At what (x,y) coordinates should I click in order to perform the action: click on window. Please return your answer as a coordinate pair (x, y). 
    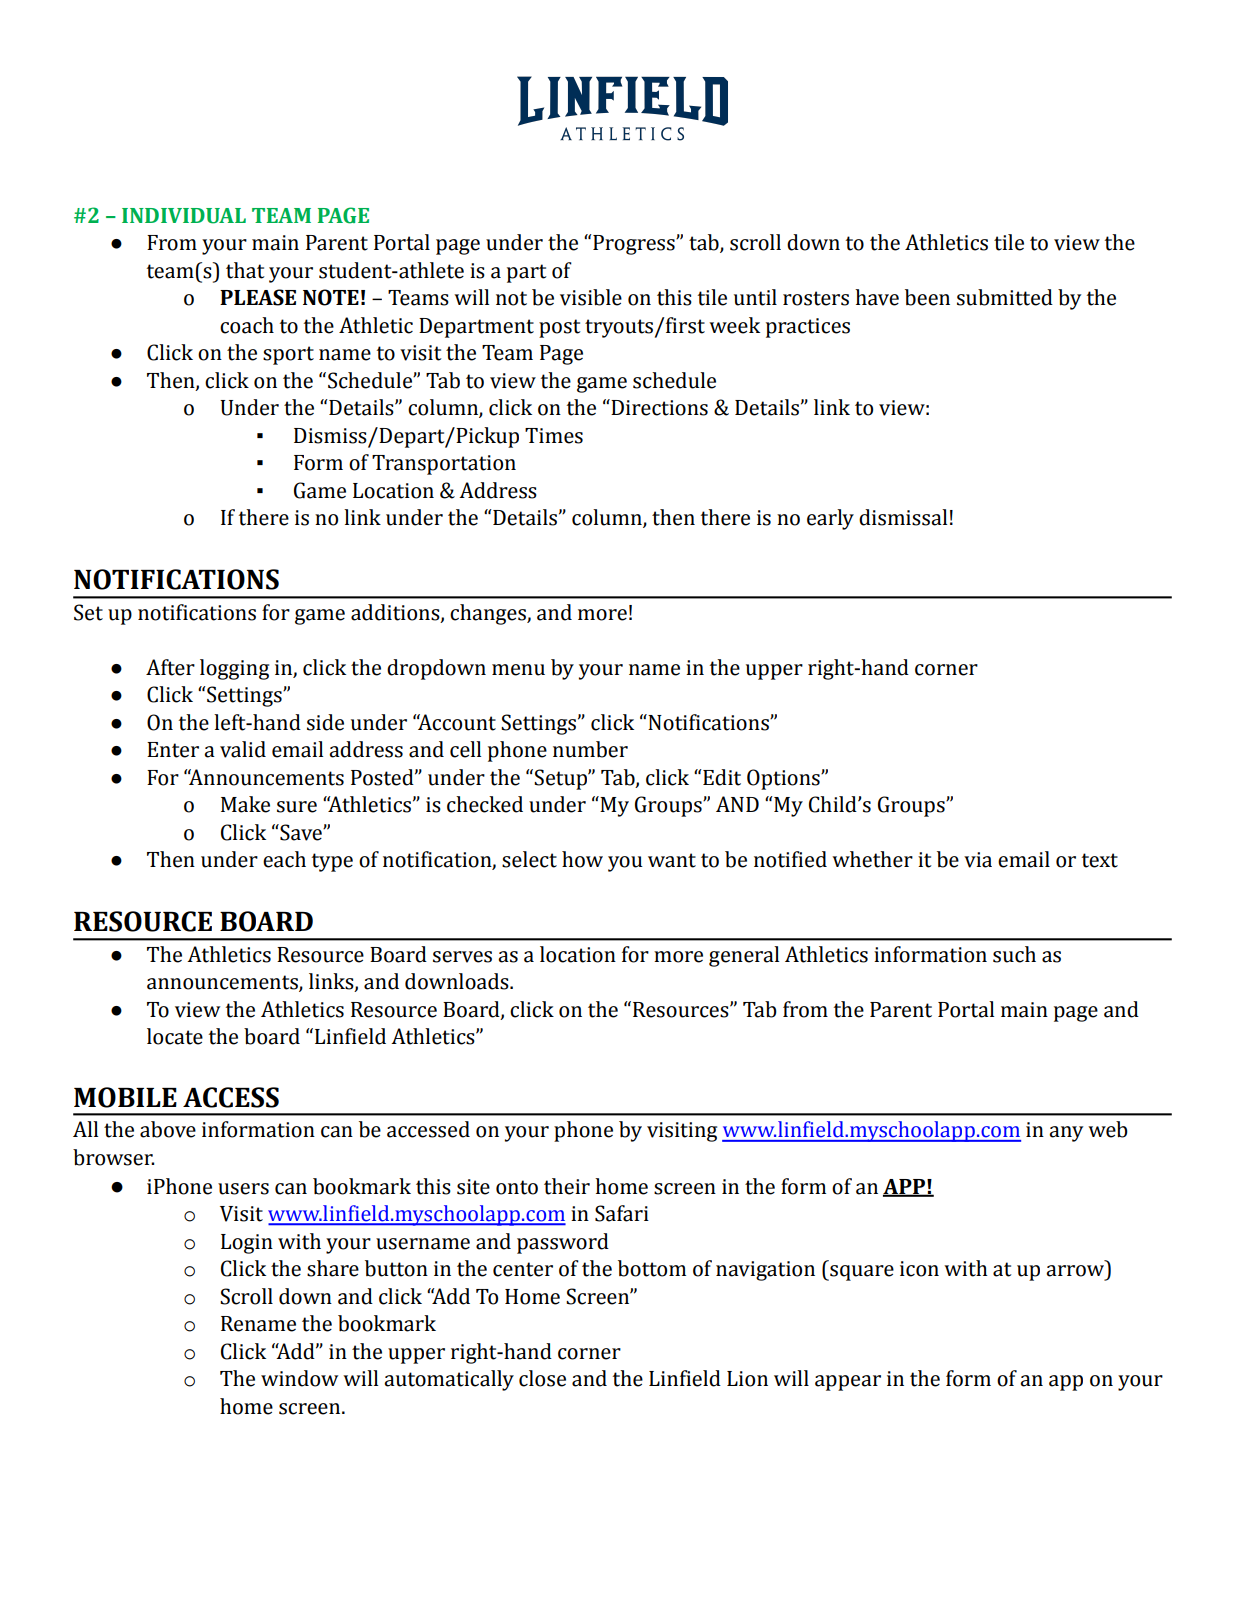
    Looking at the image, I should click on (299, 1378).
